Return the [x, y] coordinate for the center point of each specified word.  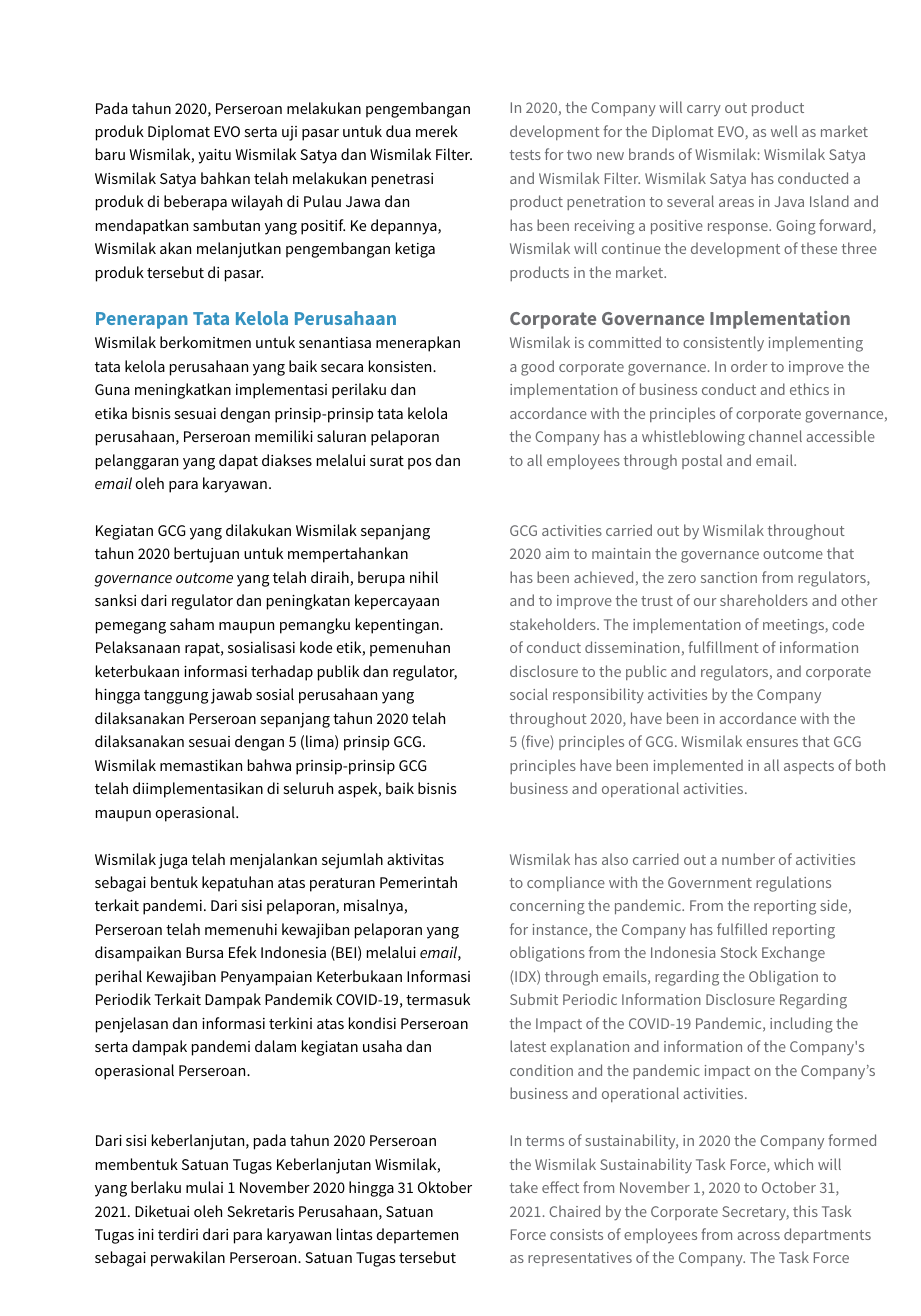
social [529, 694]
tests [525, 155]
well [784, 131]
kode [316, 647]
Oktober [445, 1187]
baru [110, 154]
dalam [275, 1046]
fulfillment [723, 647]
